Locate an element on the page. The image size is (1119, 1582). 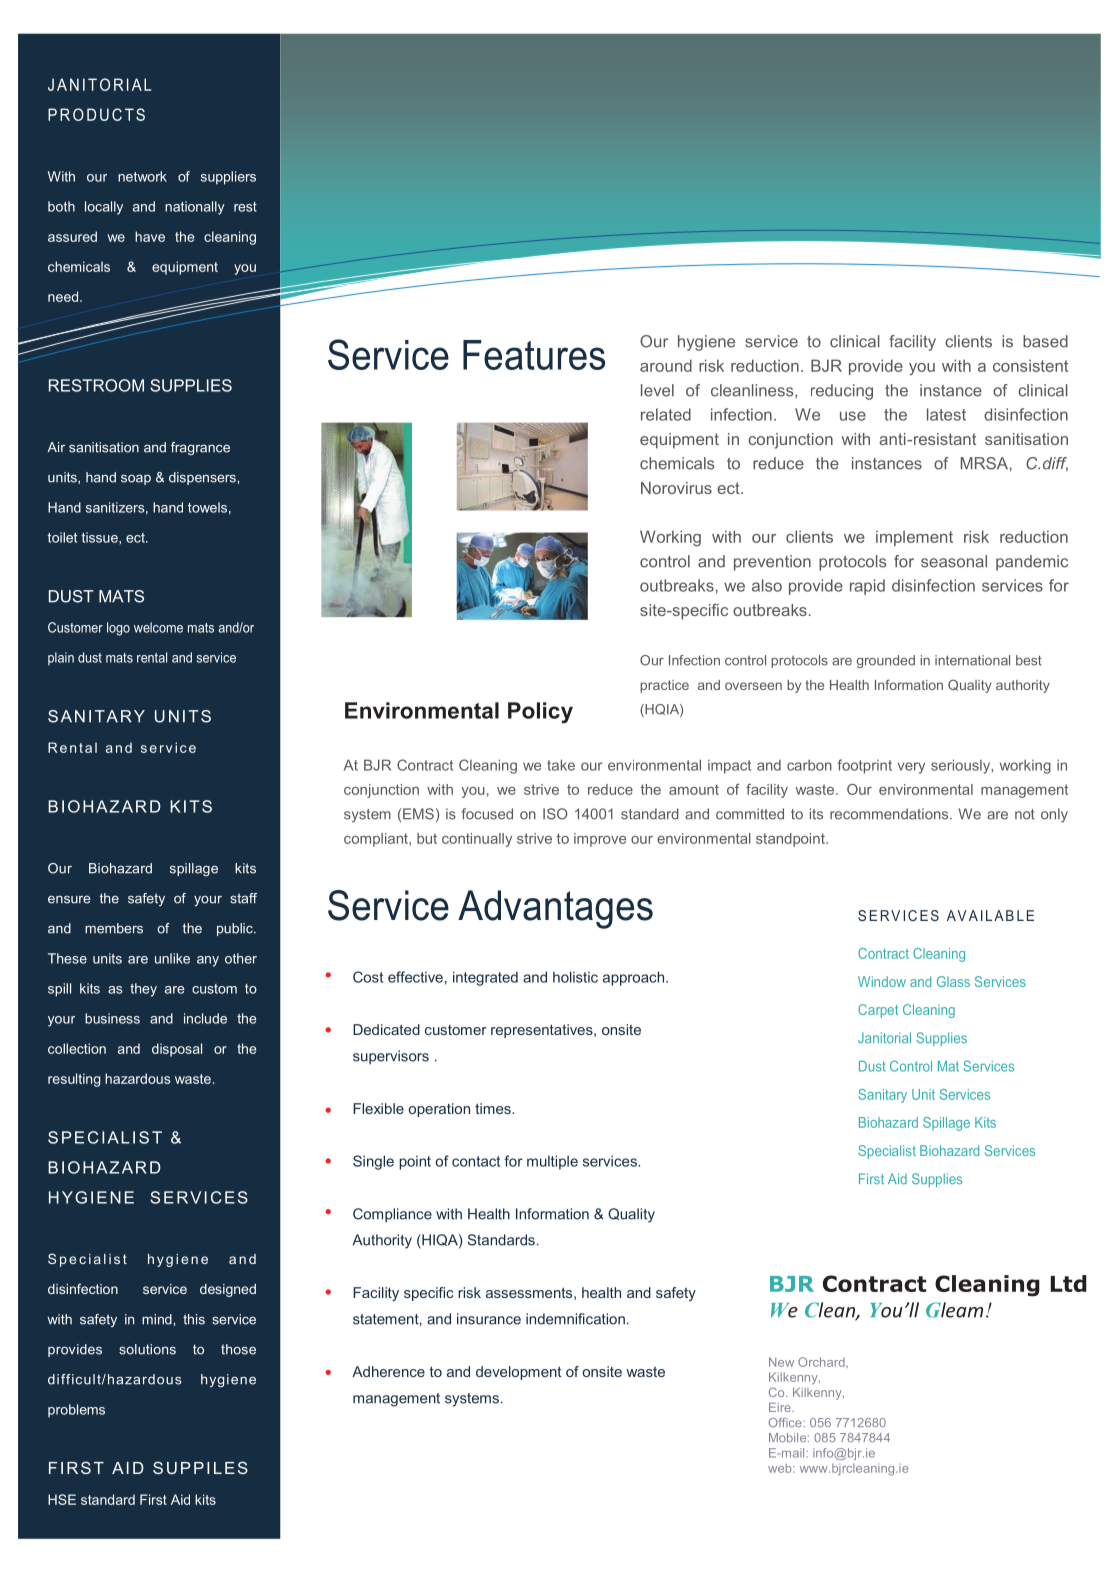
staff is located at coordinates (243, 898).
